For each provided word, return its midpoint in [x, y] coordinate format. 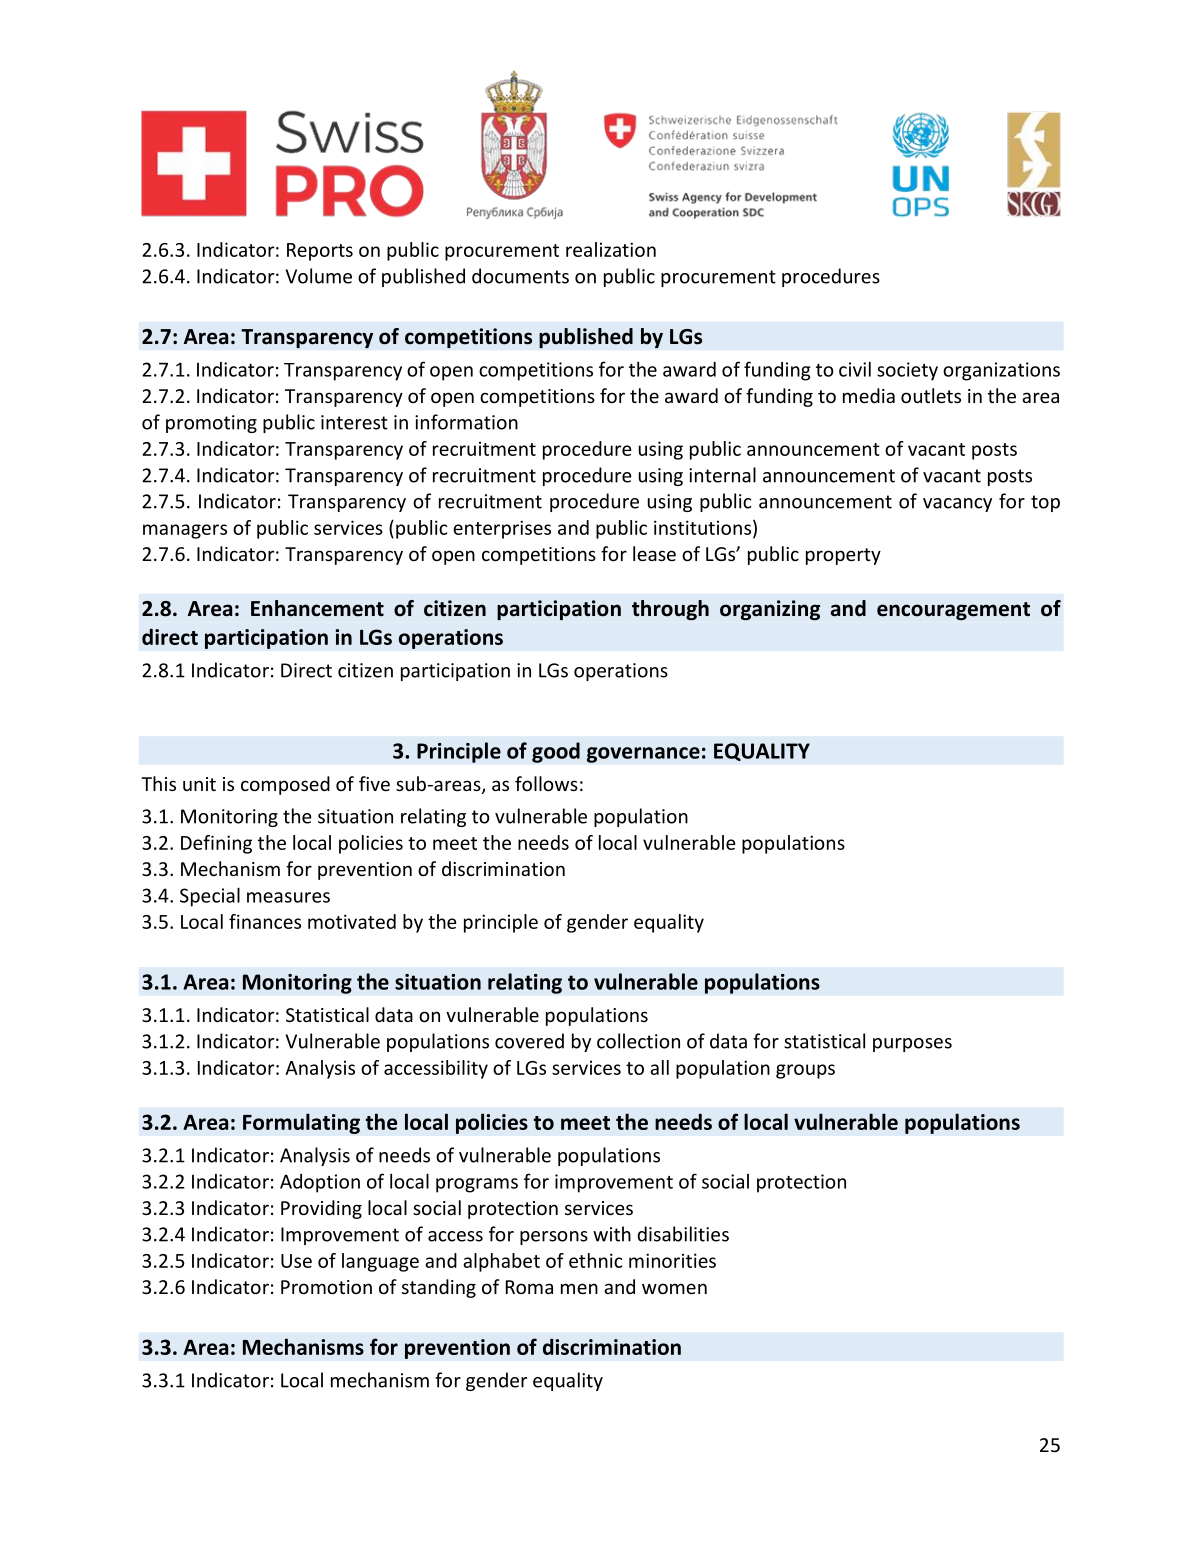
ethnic [595, 1260]
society [907, 371]
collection [638, 1041]
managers [185, 531]
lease [654, 553]
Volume [318, 276]
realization [611, 249]
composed [285, 785]
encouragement [953, 611]
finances [265, 921]
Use [296, 1261]
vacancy [957, 505]
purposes [912, 1045]
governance [643, 755]
